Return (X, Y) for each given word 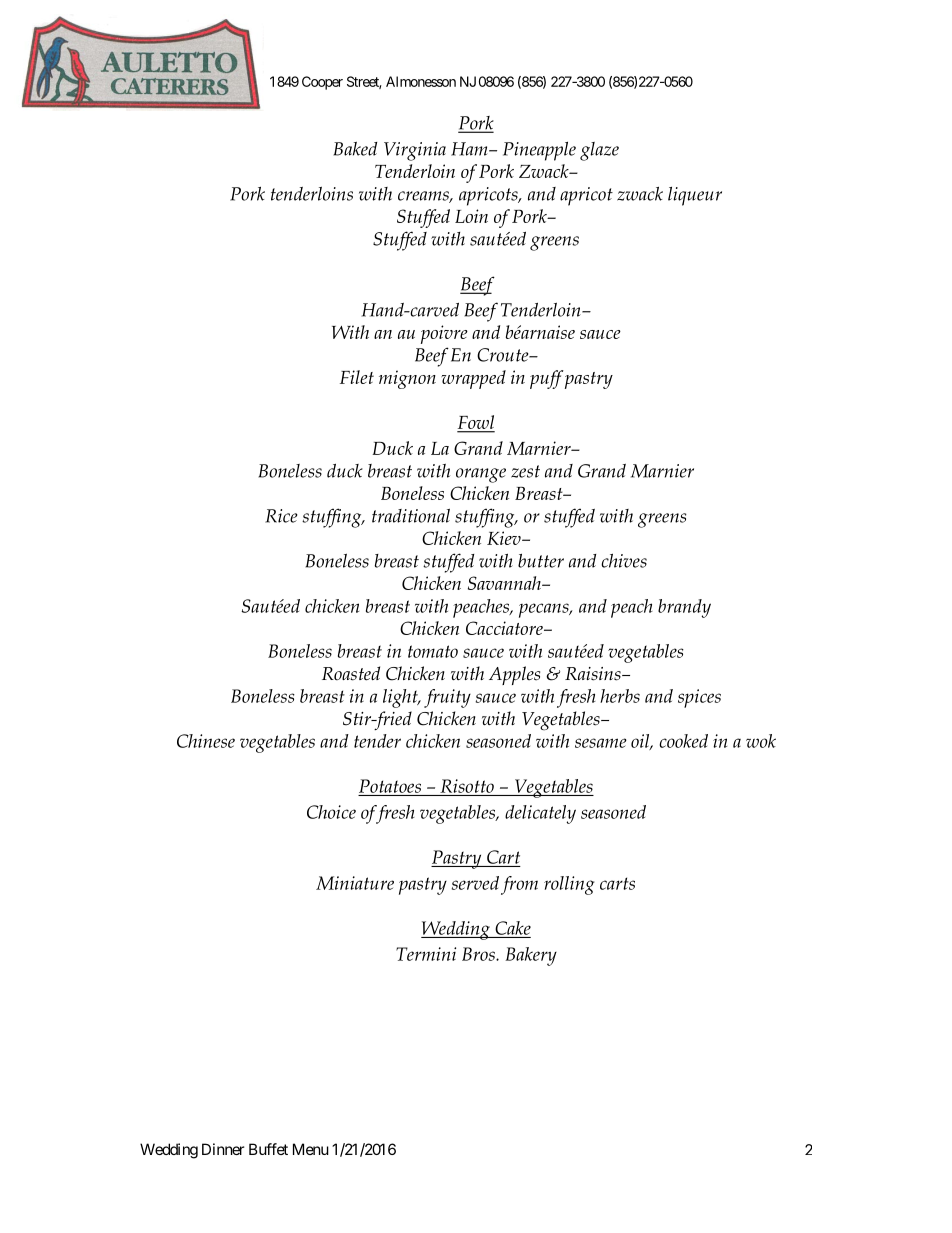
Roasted (351, 673)
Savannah (505, 583)
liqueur (695, 196)
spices (699, 698)
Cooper (322, 83)
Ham (470, 149)
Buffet (268, 1149)
